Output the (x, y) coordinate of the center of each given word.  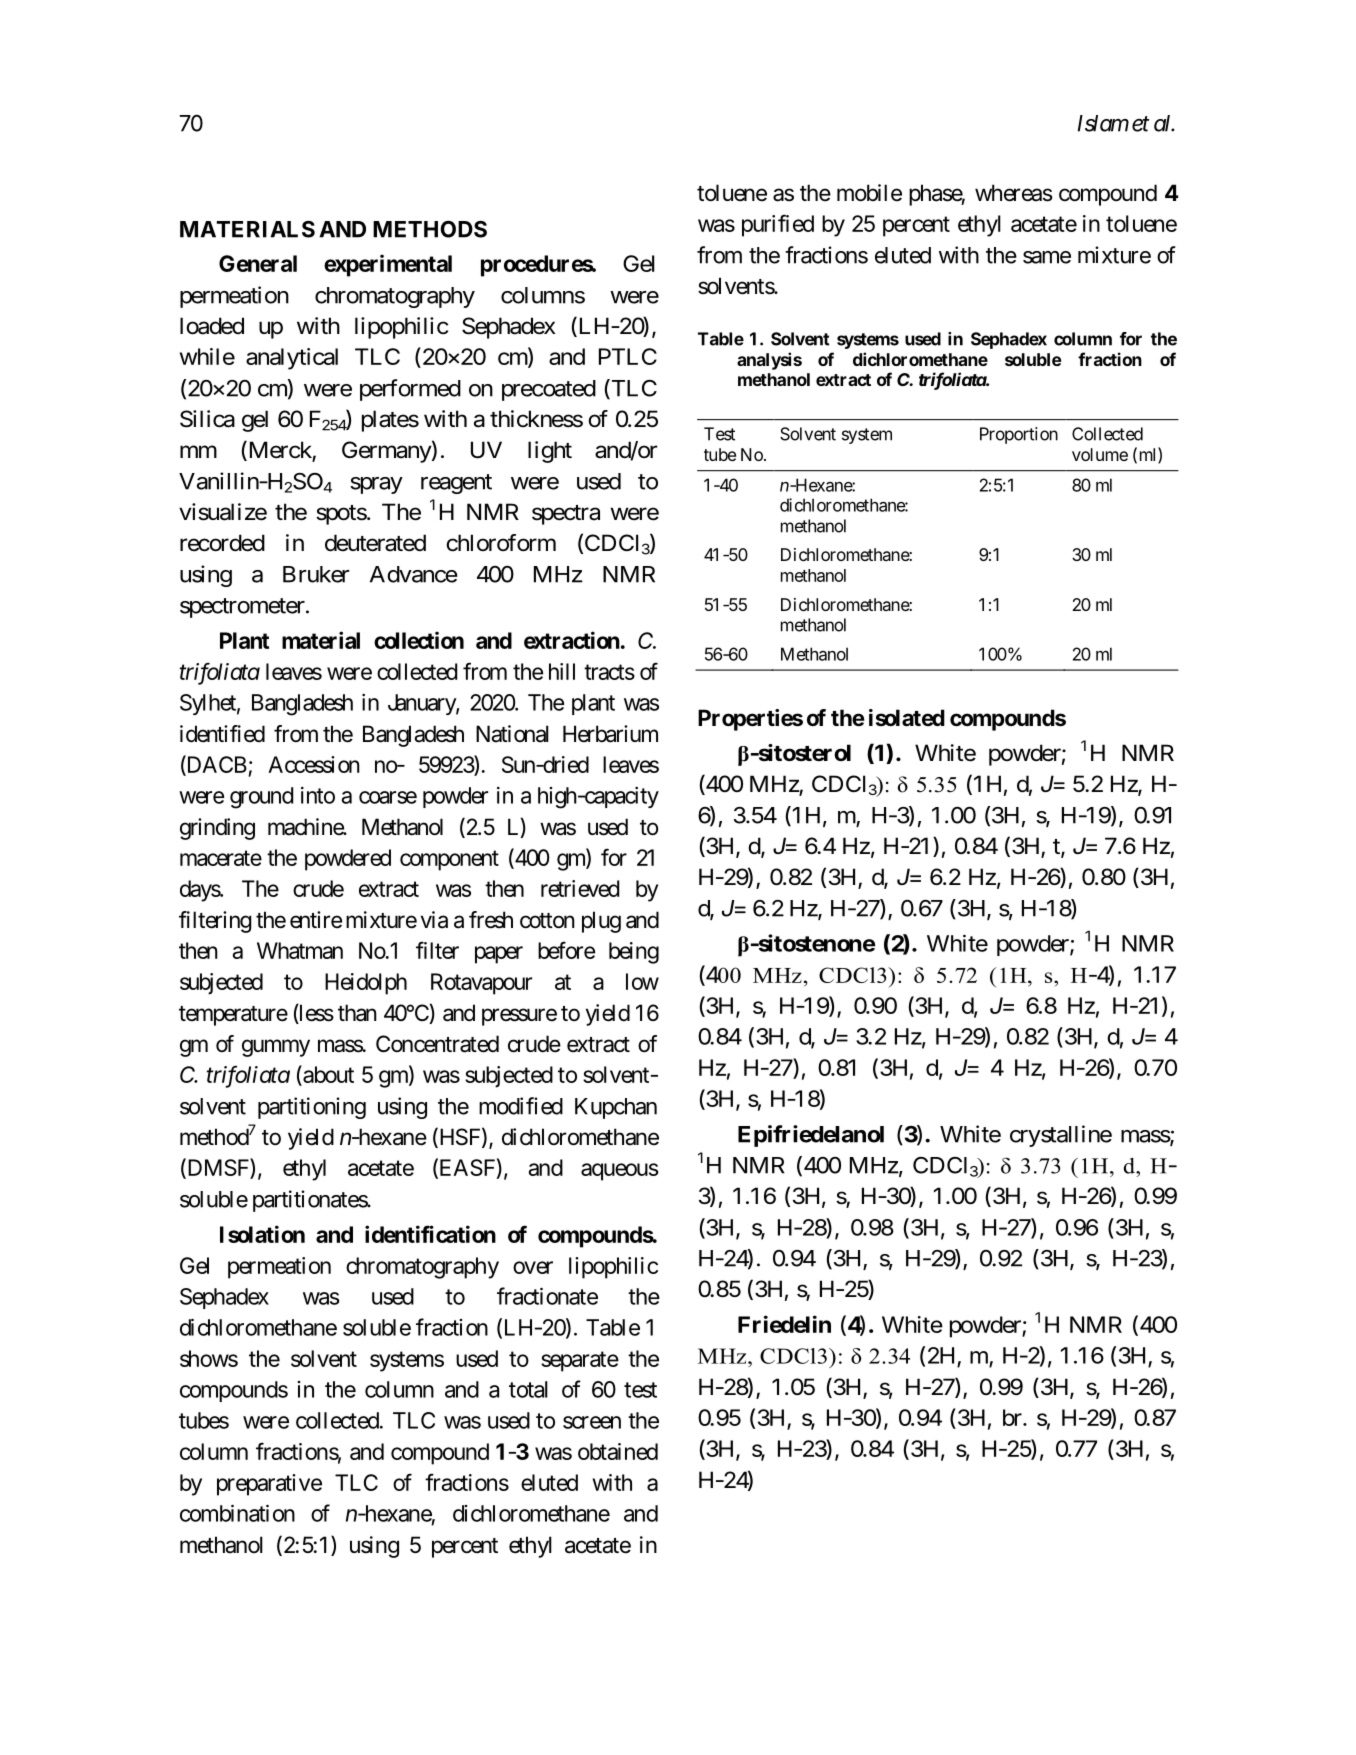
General (258, 263)
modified (521, 1106)
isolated (907, 718)
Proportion (1019, 435)
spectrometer (243, 608)
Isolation (262, 1234)
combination (237, 1513)
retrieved (580, 888)
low (642, 981)
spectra (566, 515)
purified (778, 225)
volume (1100, 454)
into (318, 795)
